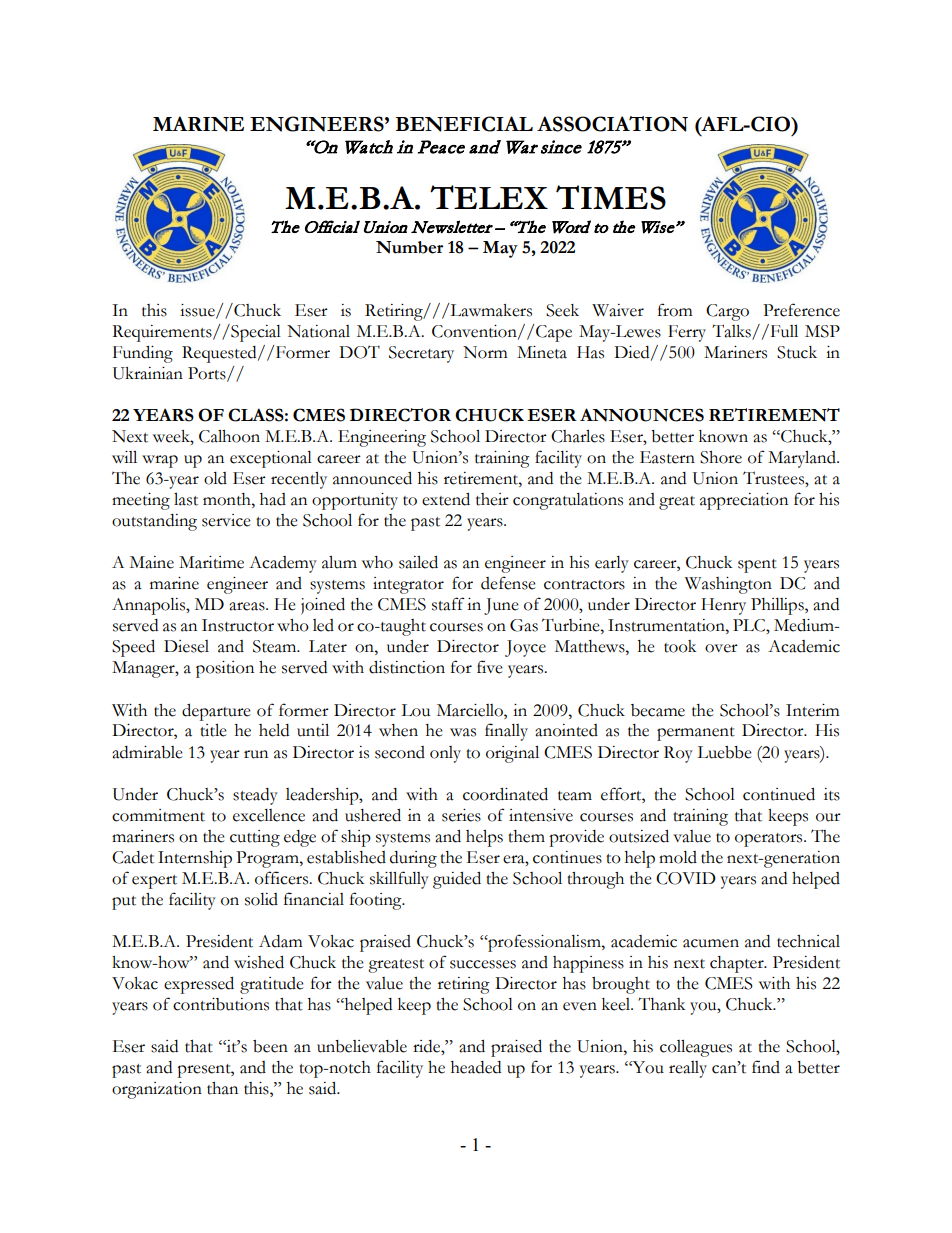  I want to click on only, so click(445, 754).
